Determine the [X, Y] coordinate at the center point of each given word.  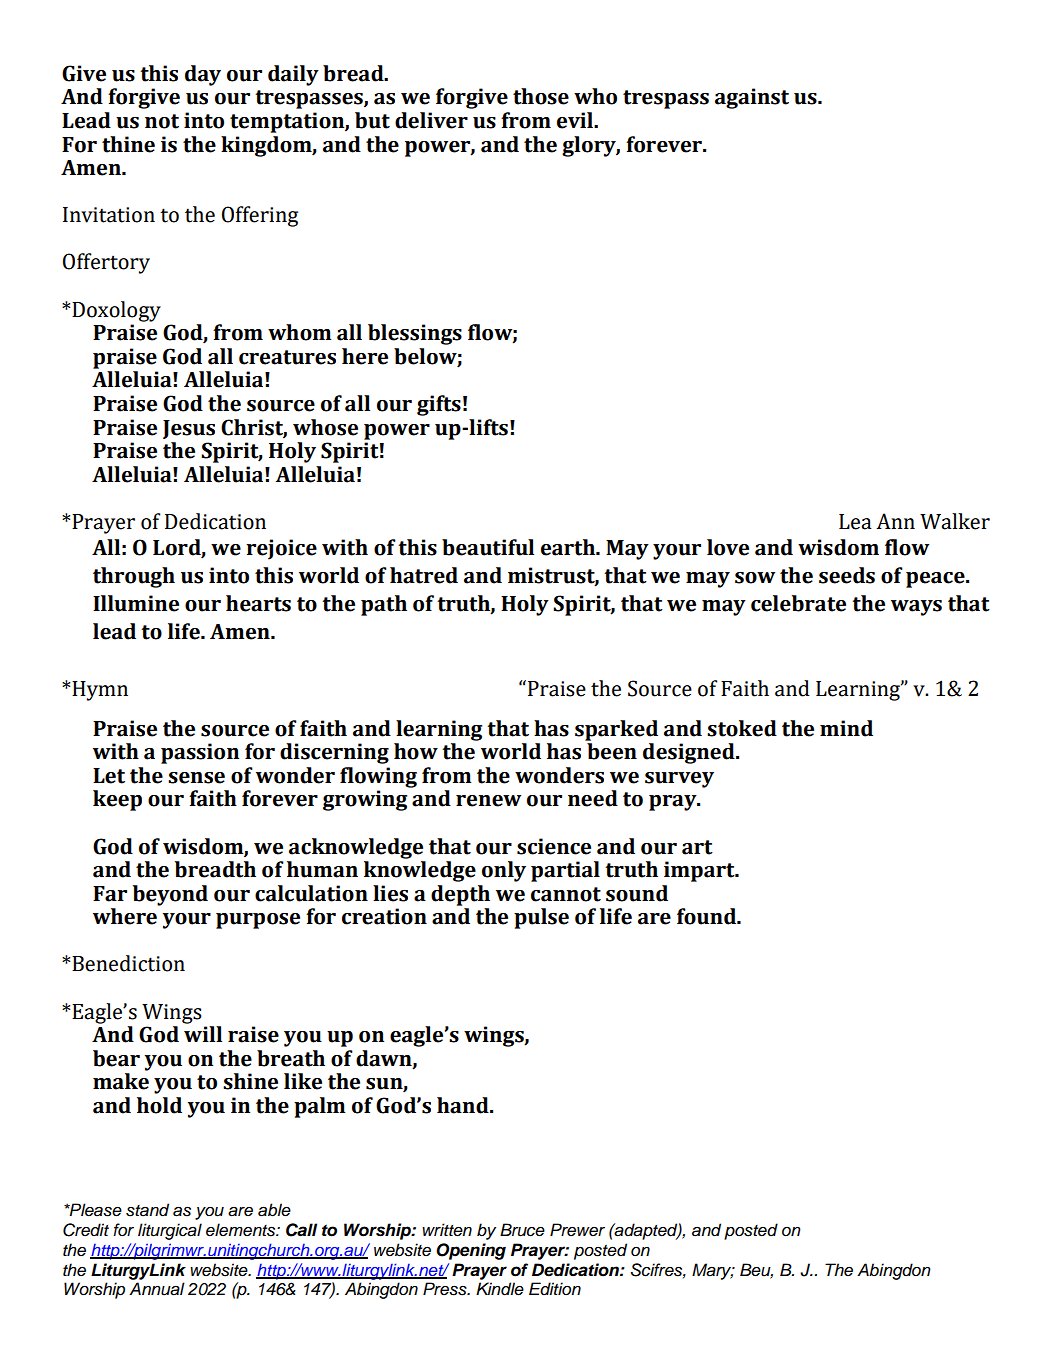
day [203, 75]
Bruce [522, 1230]
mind [846, 728]
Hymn [100, 691]
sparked [616, 730]
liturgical [170, 1231]
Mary [713, 1271]
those [541, 96]
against [752, 98]
